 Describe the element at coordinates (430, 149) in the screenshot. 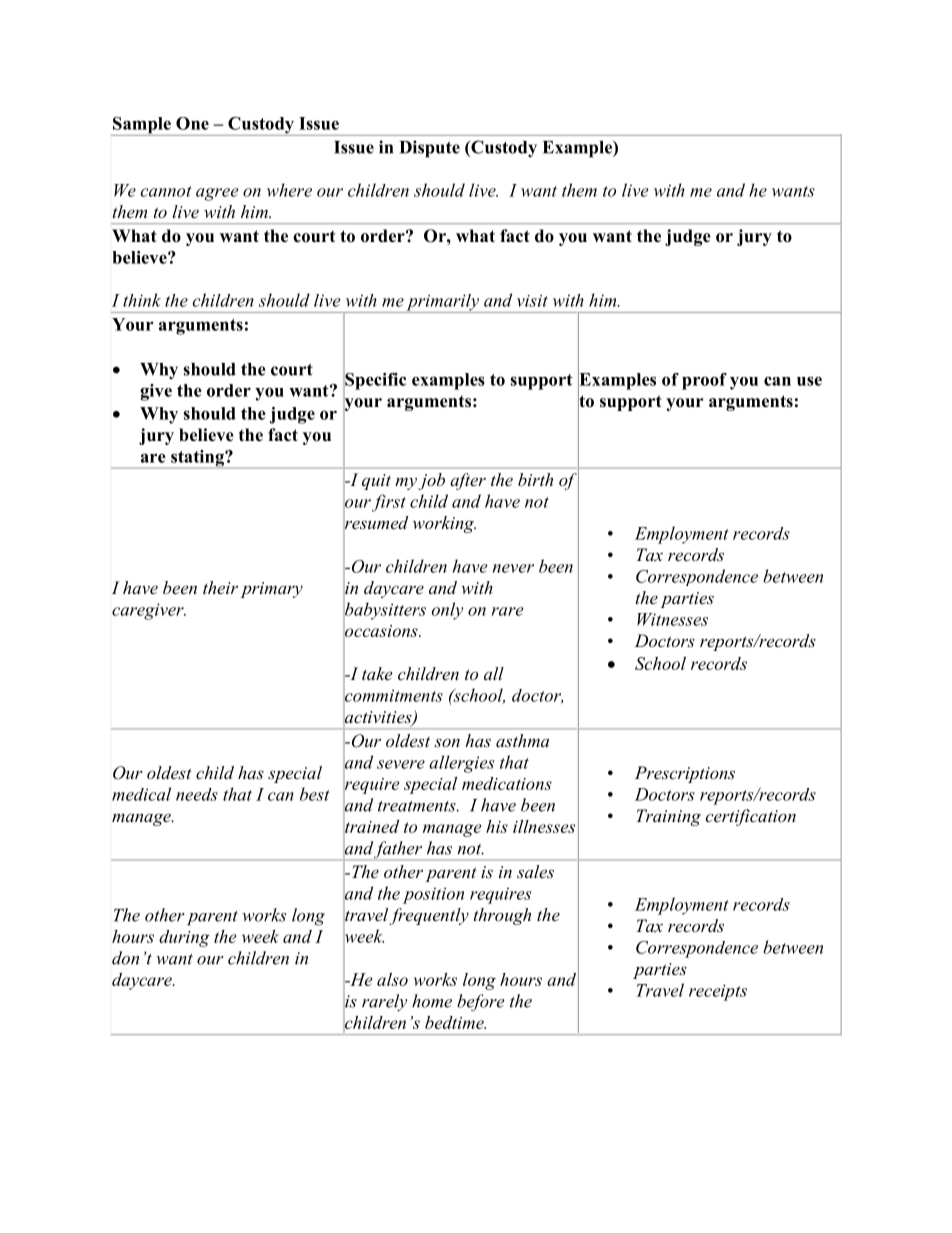

I see `Dispute` at that location.
